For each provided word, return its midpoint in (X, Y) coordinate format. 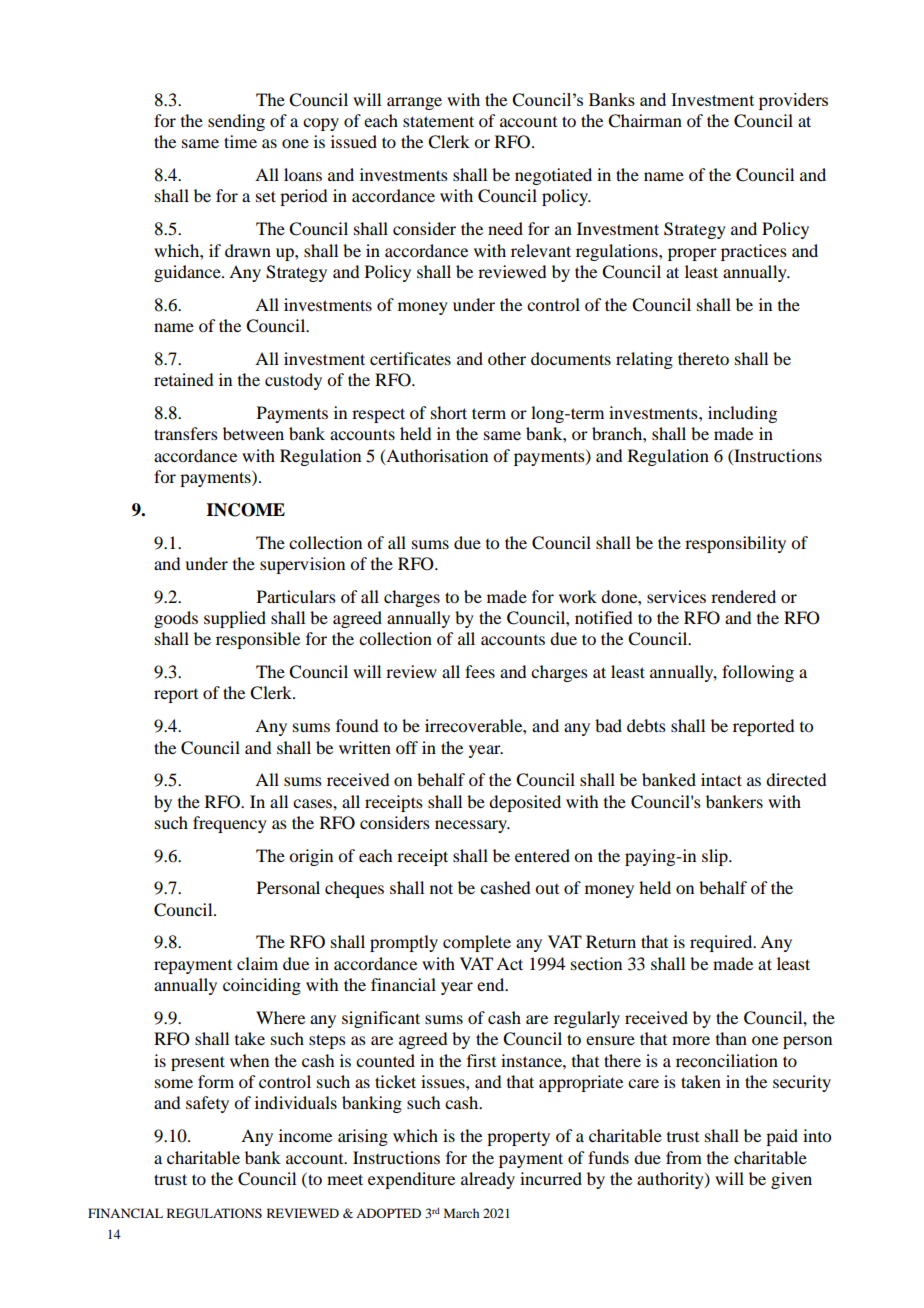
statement (438, 121)
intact (721, 779)
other (507, 358)
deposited (525, 803)
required (722, 943)
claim (257, 963)
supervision (302, 565)
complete (477, 943)
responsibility (735, 544)
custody (293, 381)
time (240, 141)
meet (345, 1179)
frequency (230, 824)
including (742, 414)
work (578, 596)
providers (793, 101)
